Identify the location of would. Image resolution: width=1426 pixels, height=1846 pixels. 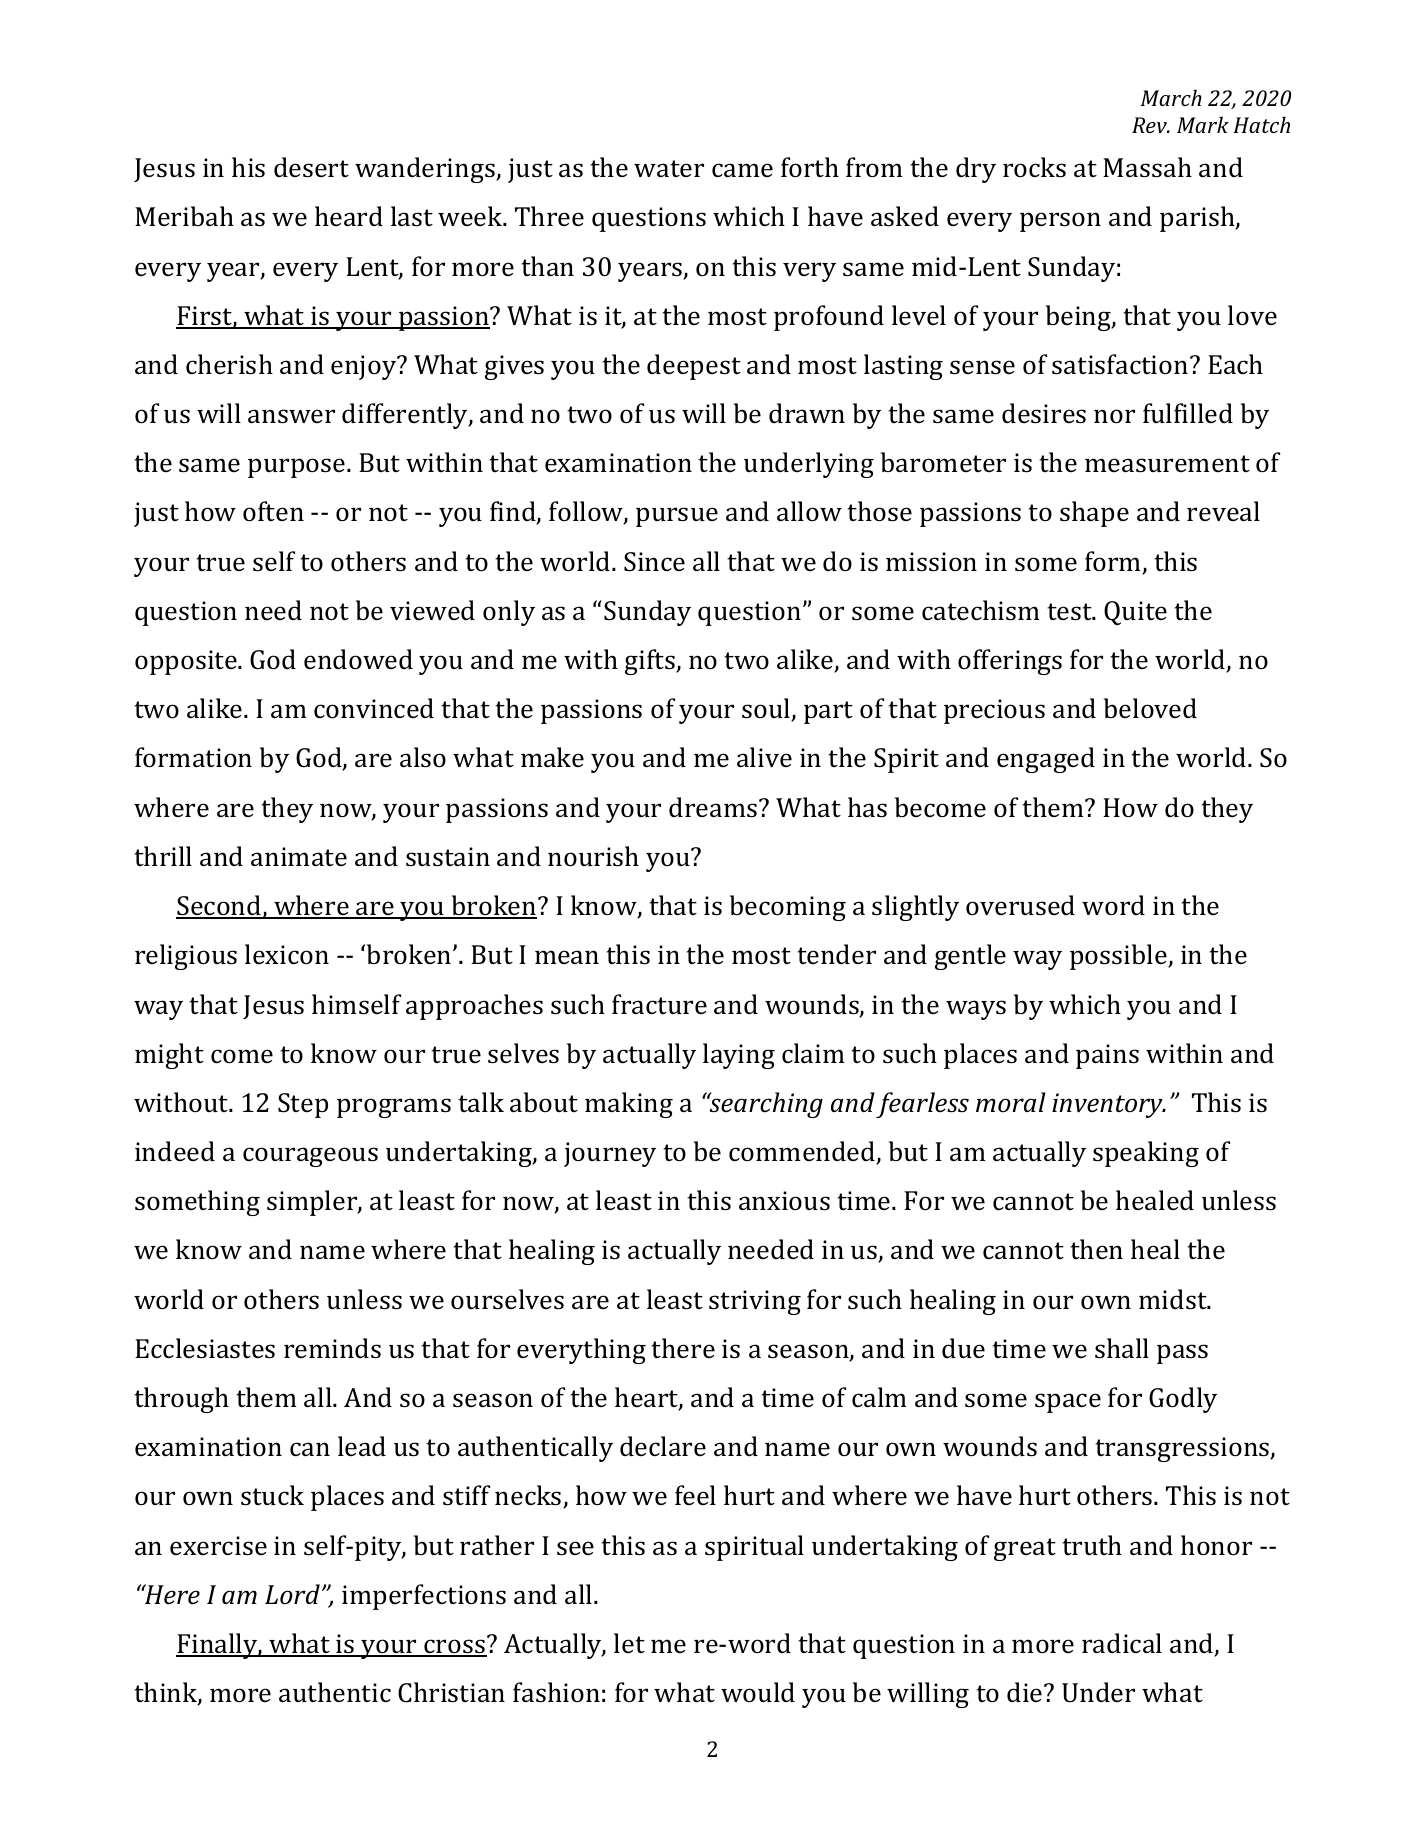
(758, 1692).
